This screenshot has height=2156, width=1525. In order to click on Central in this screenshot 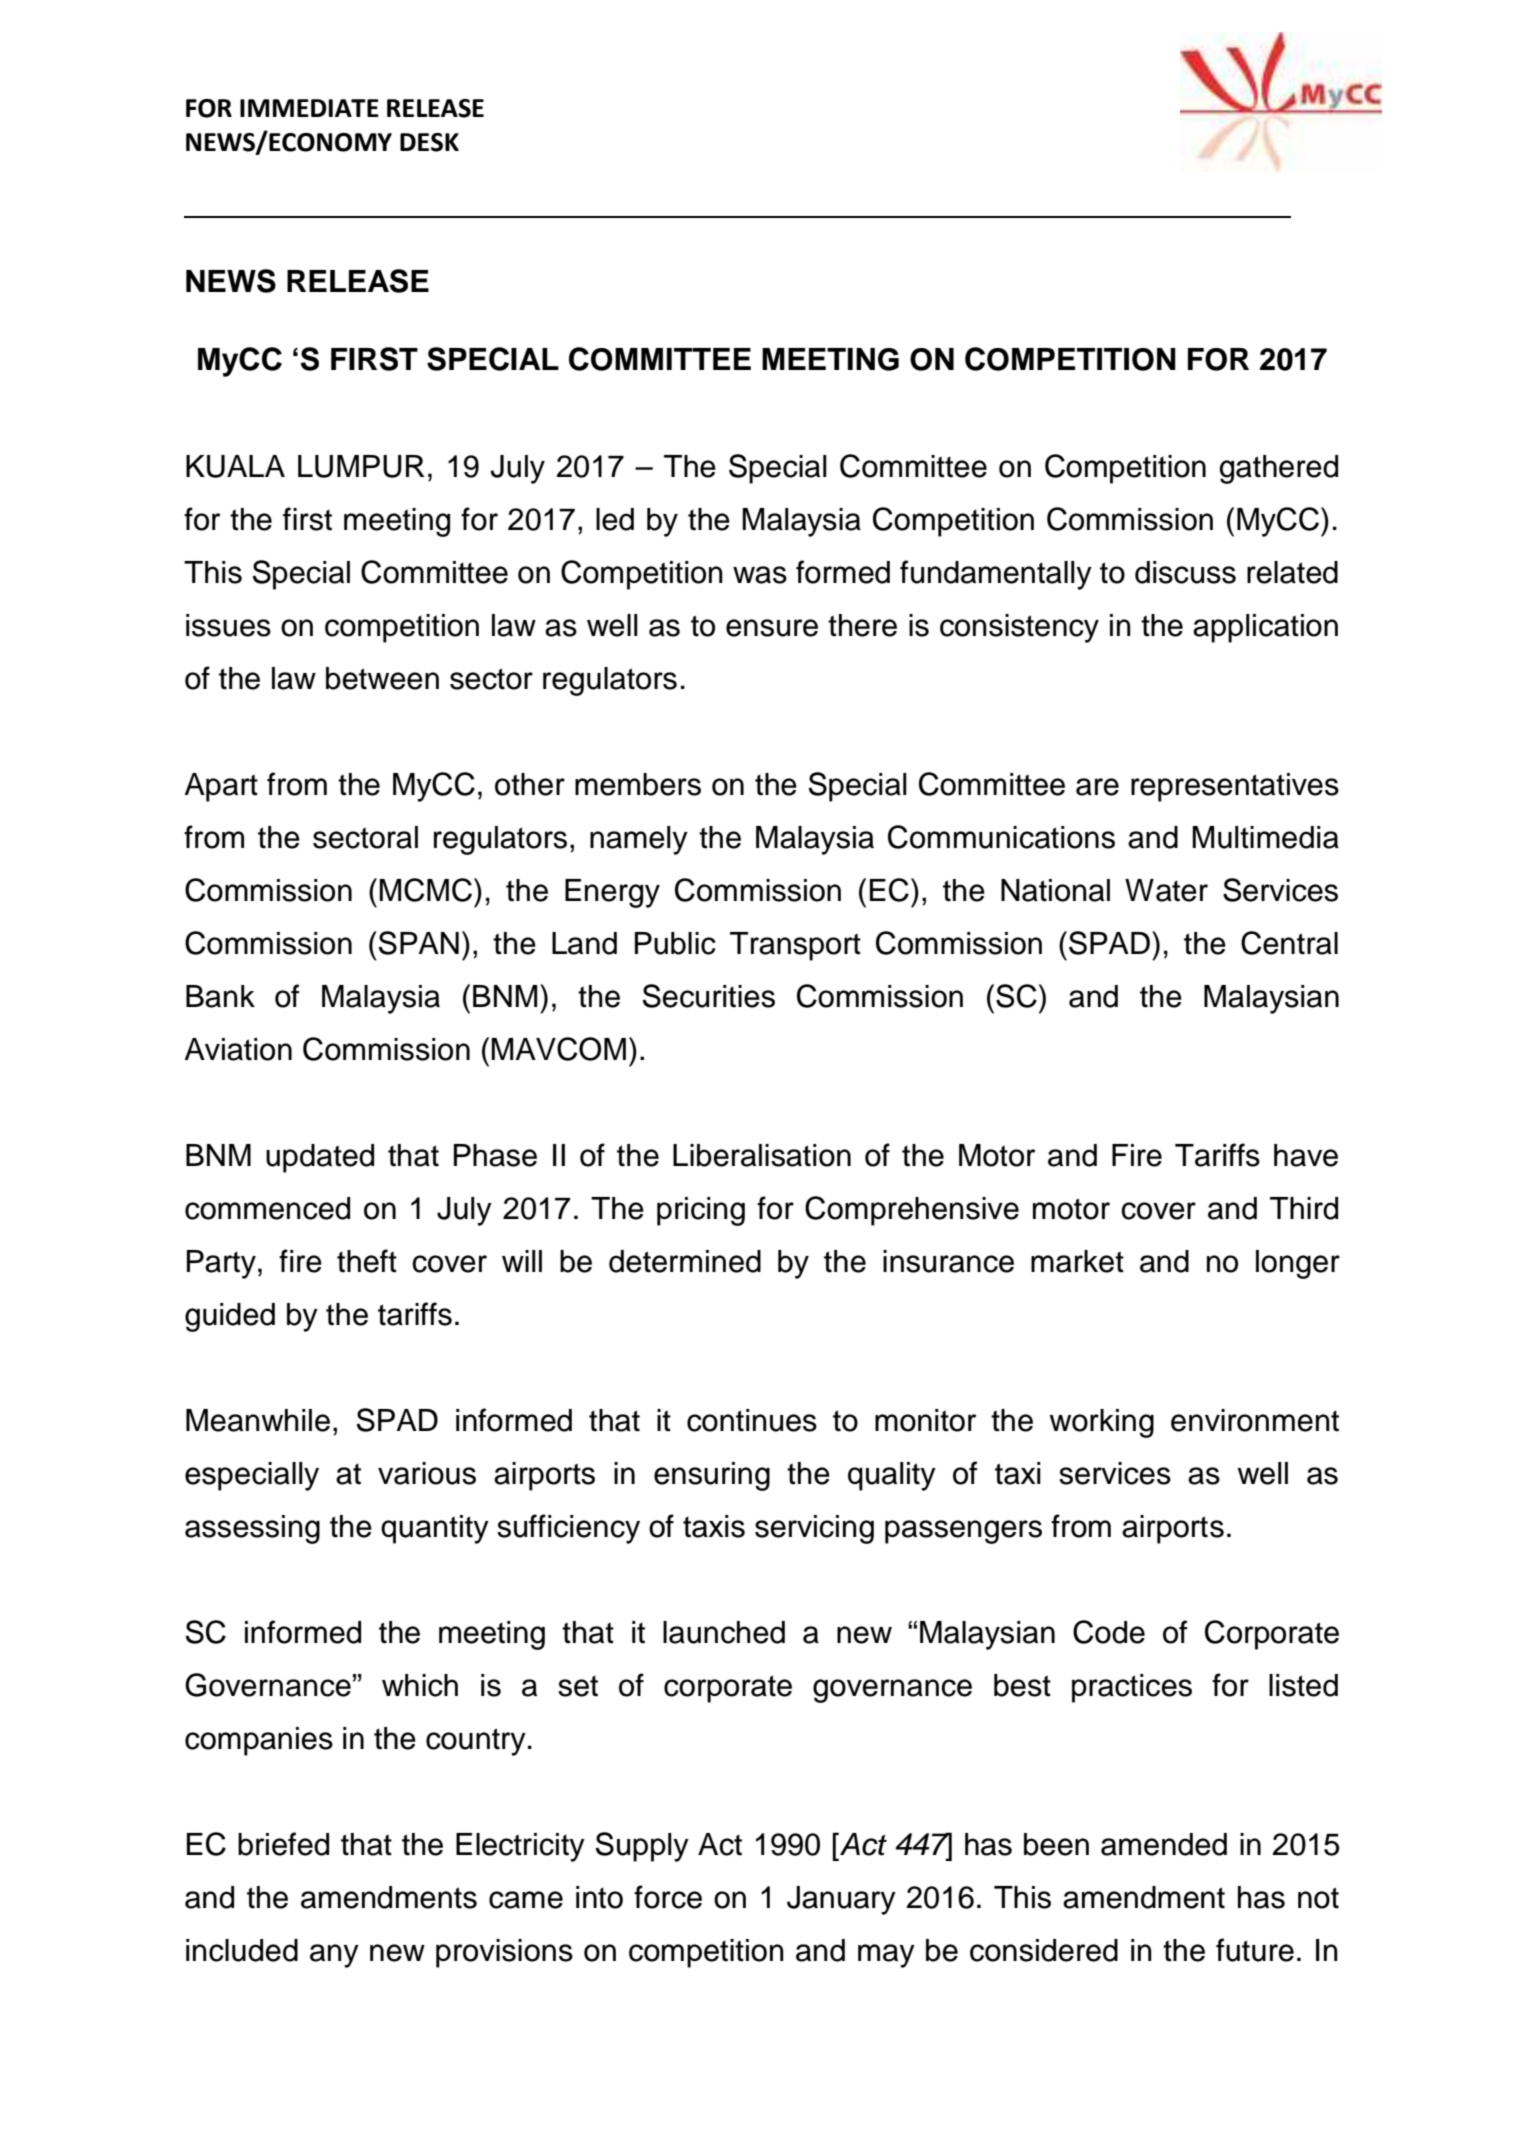, I will do `click(1289, 943)`.
